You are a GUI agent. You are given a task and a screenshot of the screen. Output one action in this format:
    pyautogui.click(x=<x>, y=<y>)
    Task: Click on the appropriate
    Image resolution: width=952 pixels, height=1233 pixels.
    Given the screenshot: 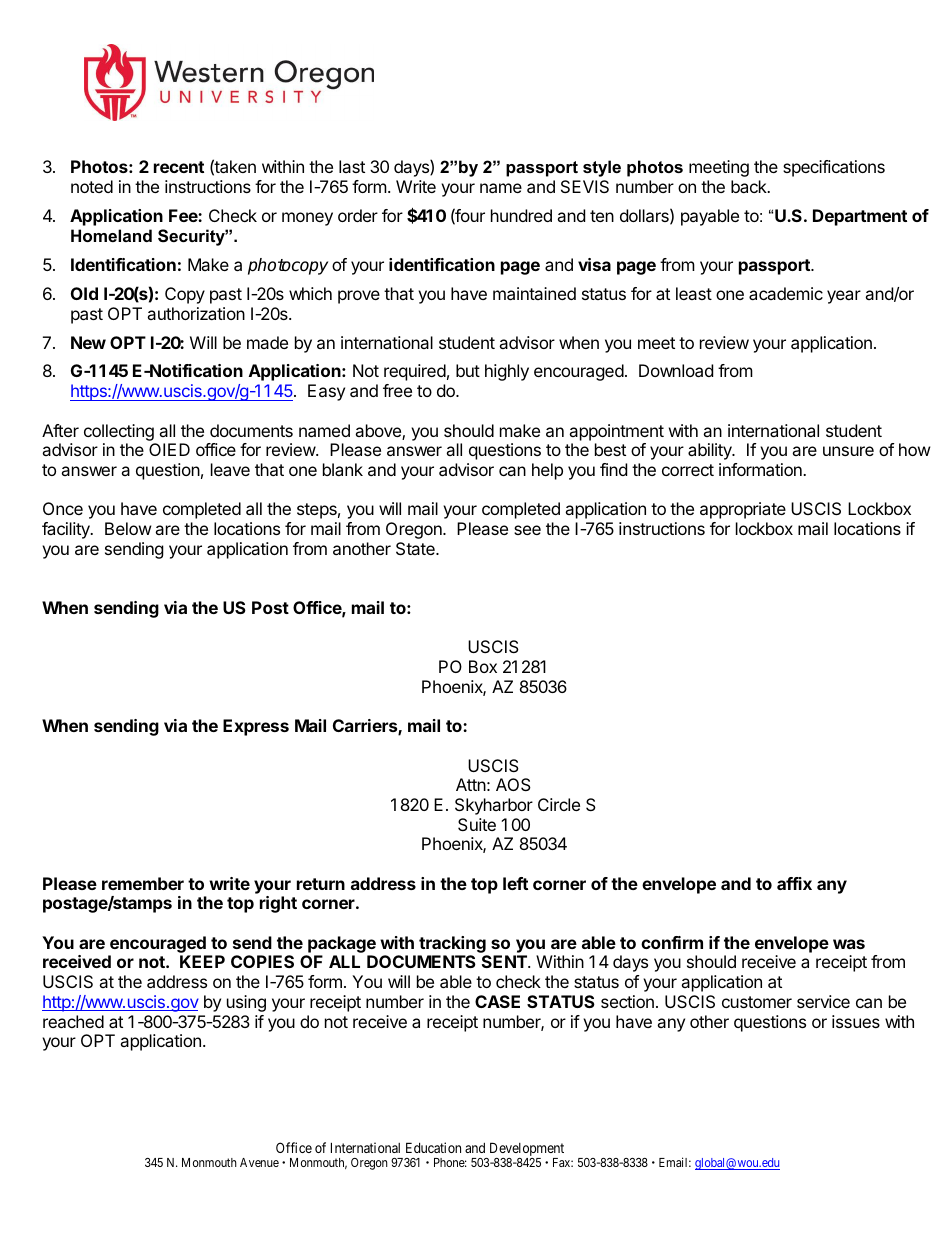 What is the action you would take?
    pyautogui.click(x=743, y=510)
